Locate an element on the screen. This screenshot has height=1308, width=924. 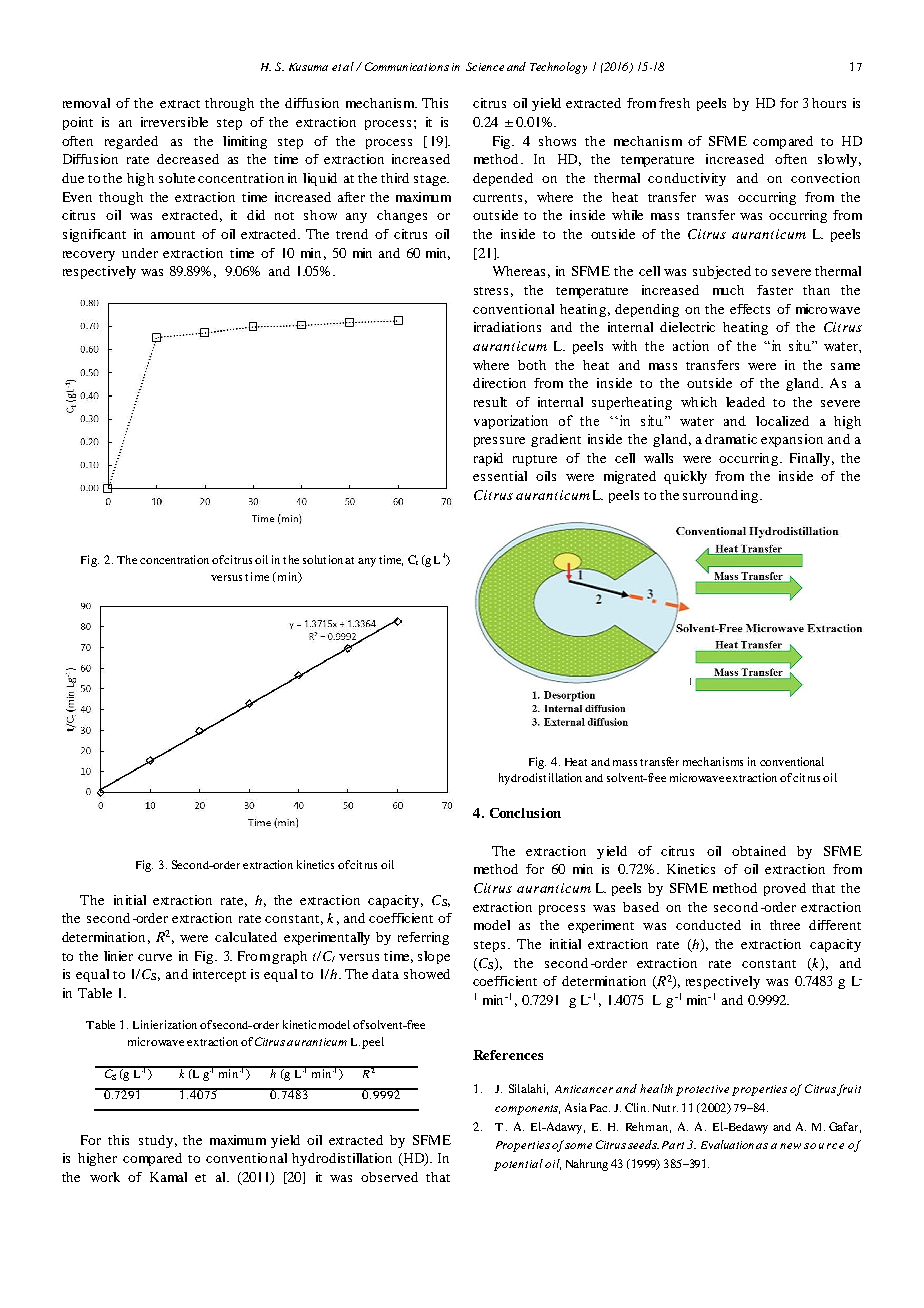
Kamal is located at coordinates (168, 1177).
